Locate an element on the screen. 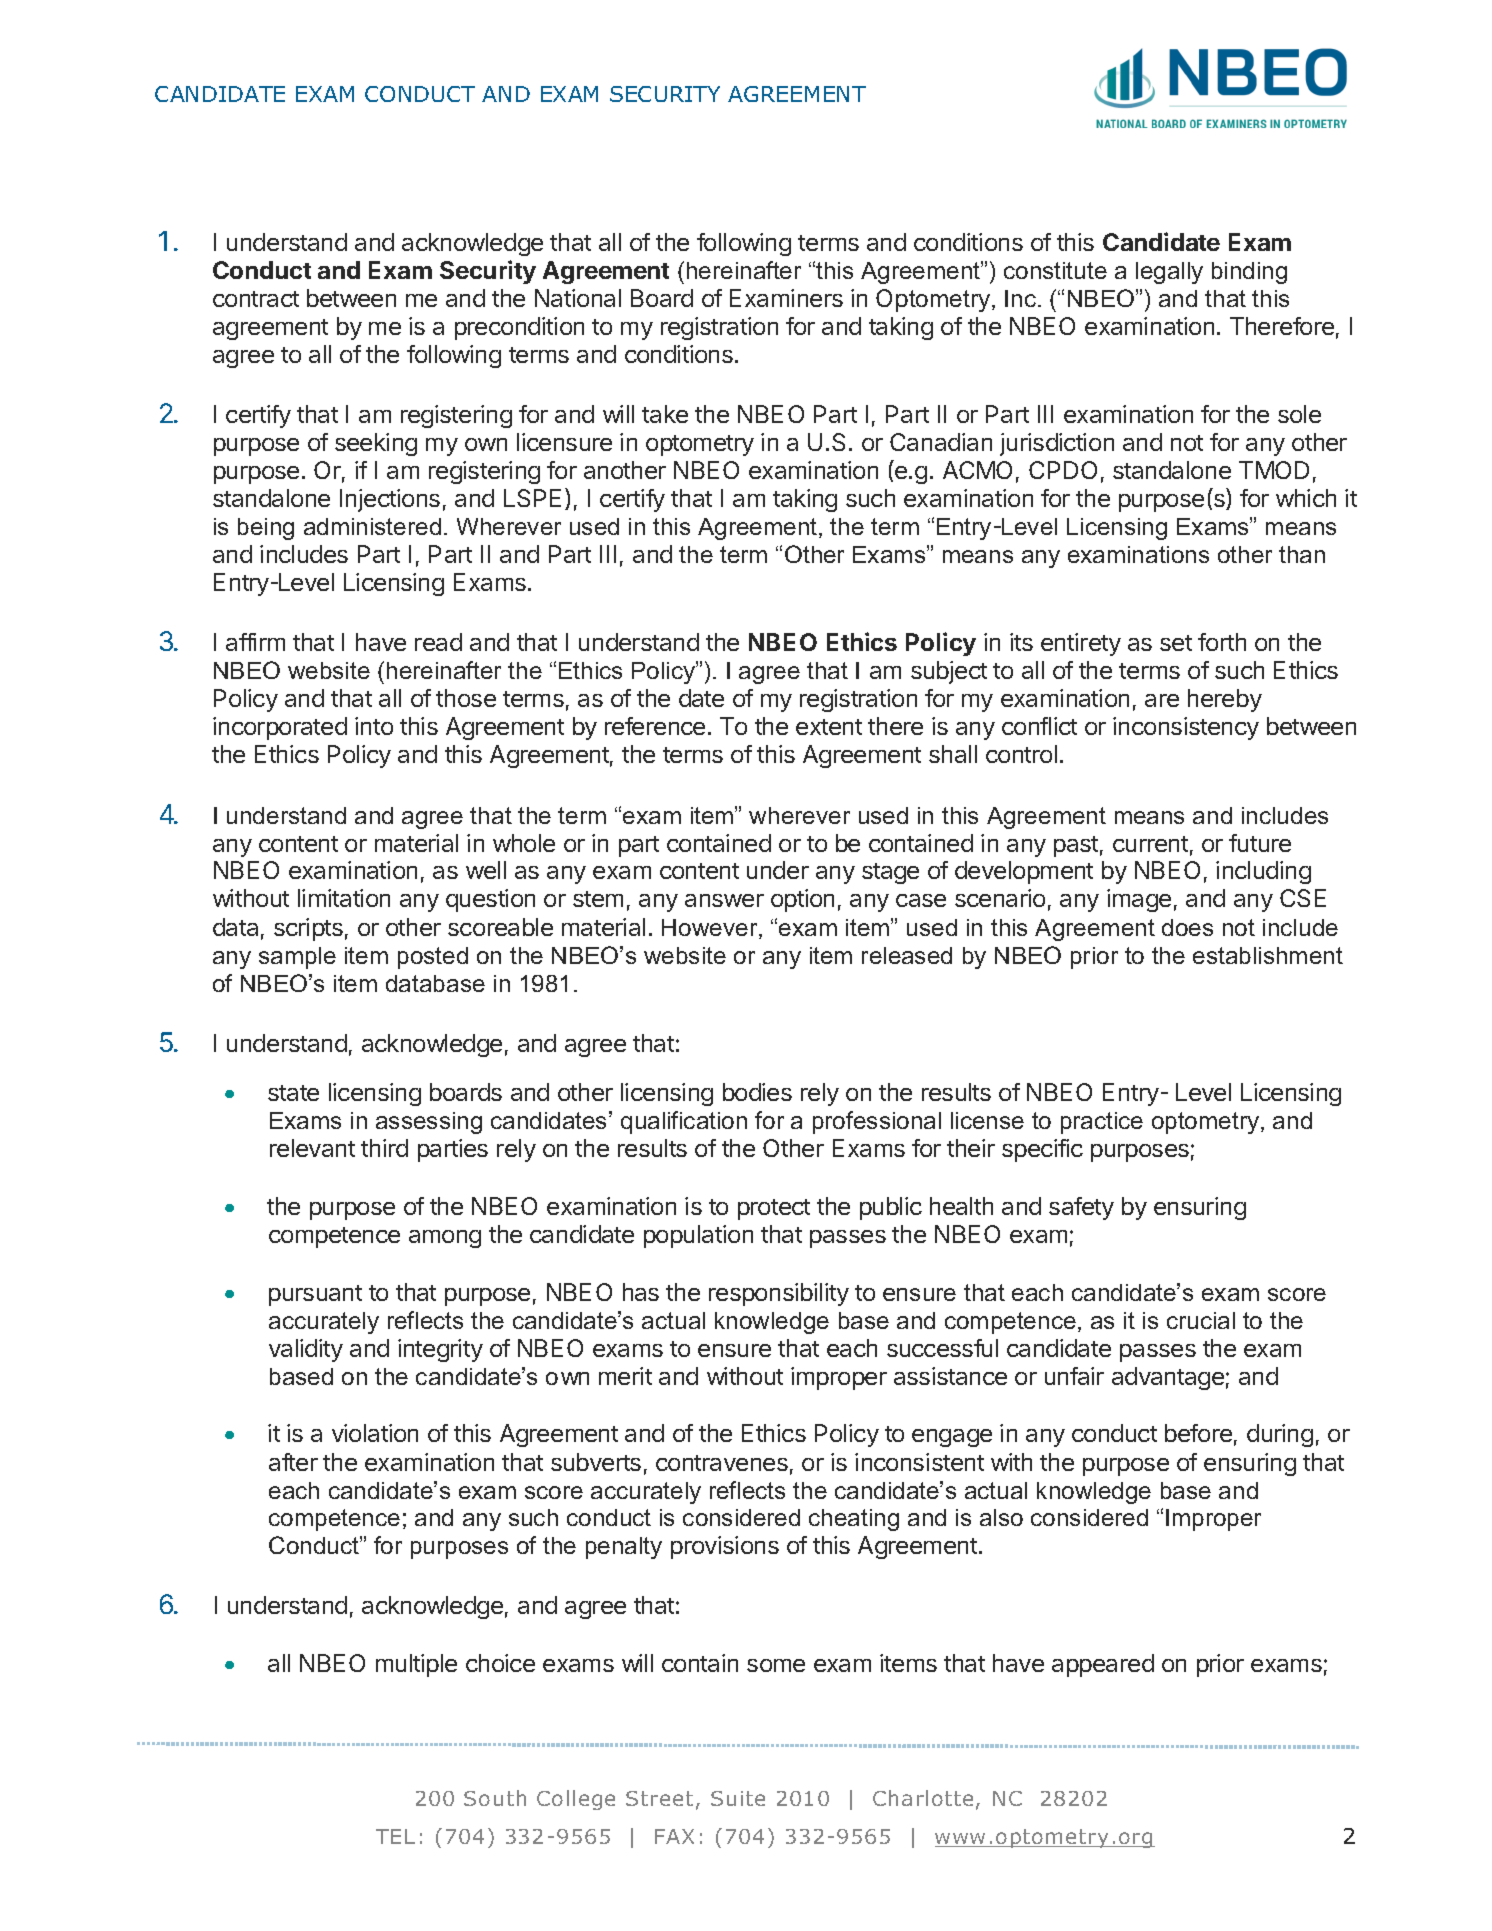  South is located at coordinates (495, 1798).
